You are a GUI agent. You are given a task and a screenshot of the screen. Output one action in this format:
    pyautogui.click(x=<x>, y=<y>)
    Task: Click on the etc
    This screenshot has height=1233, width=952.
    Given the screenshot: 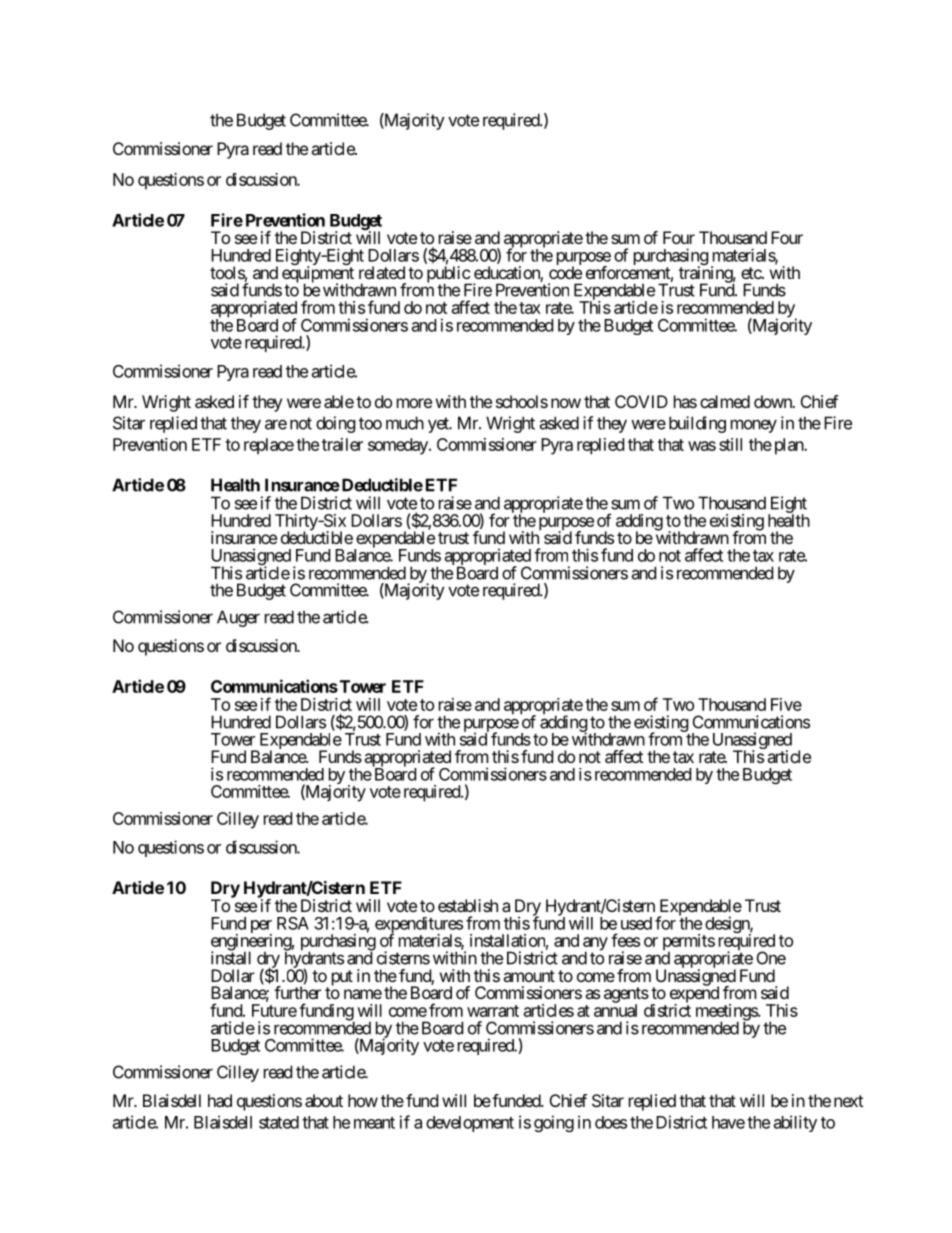 What is the action you would take?
    pyautogui.click(x=752, y=273)
